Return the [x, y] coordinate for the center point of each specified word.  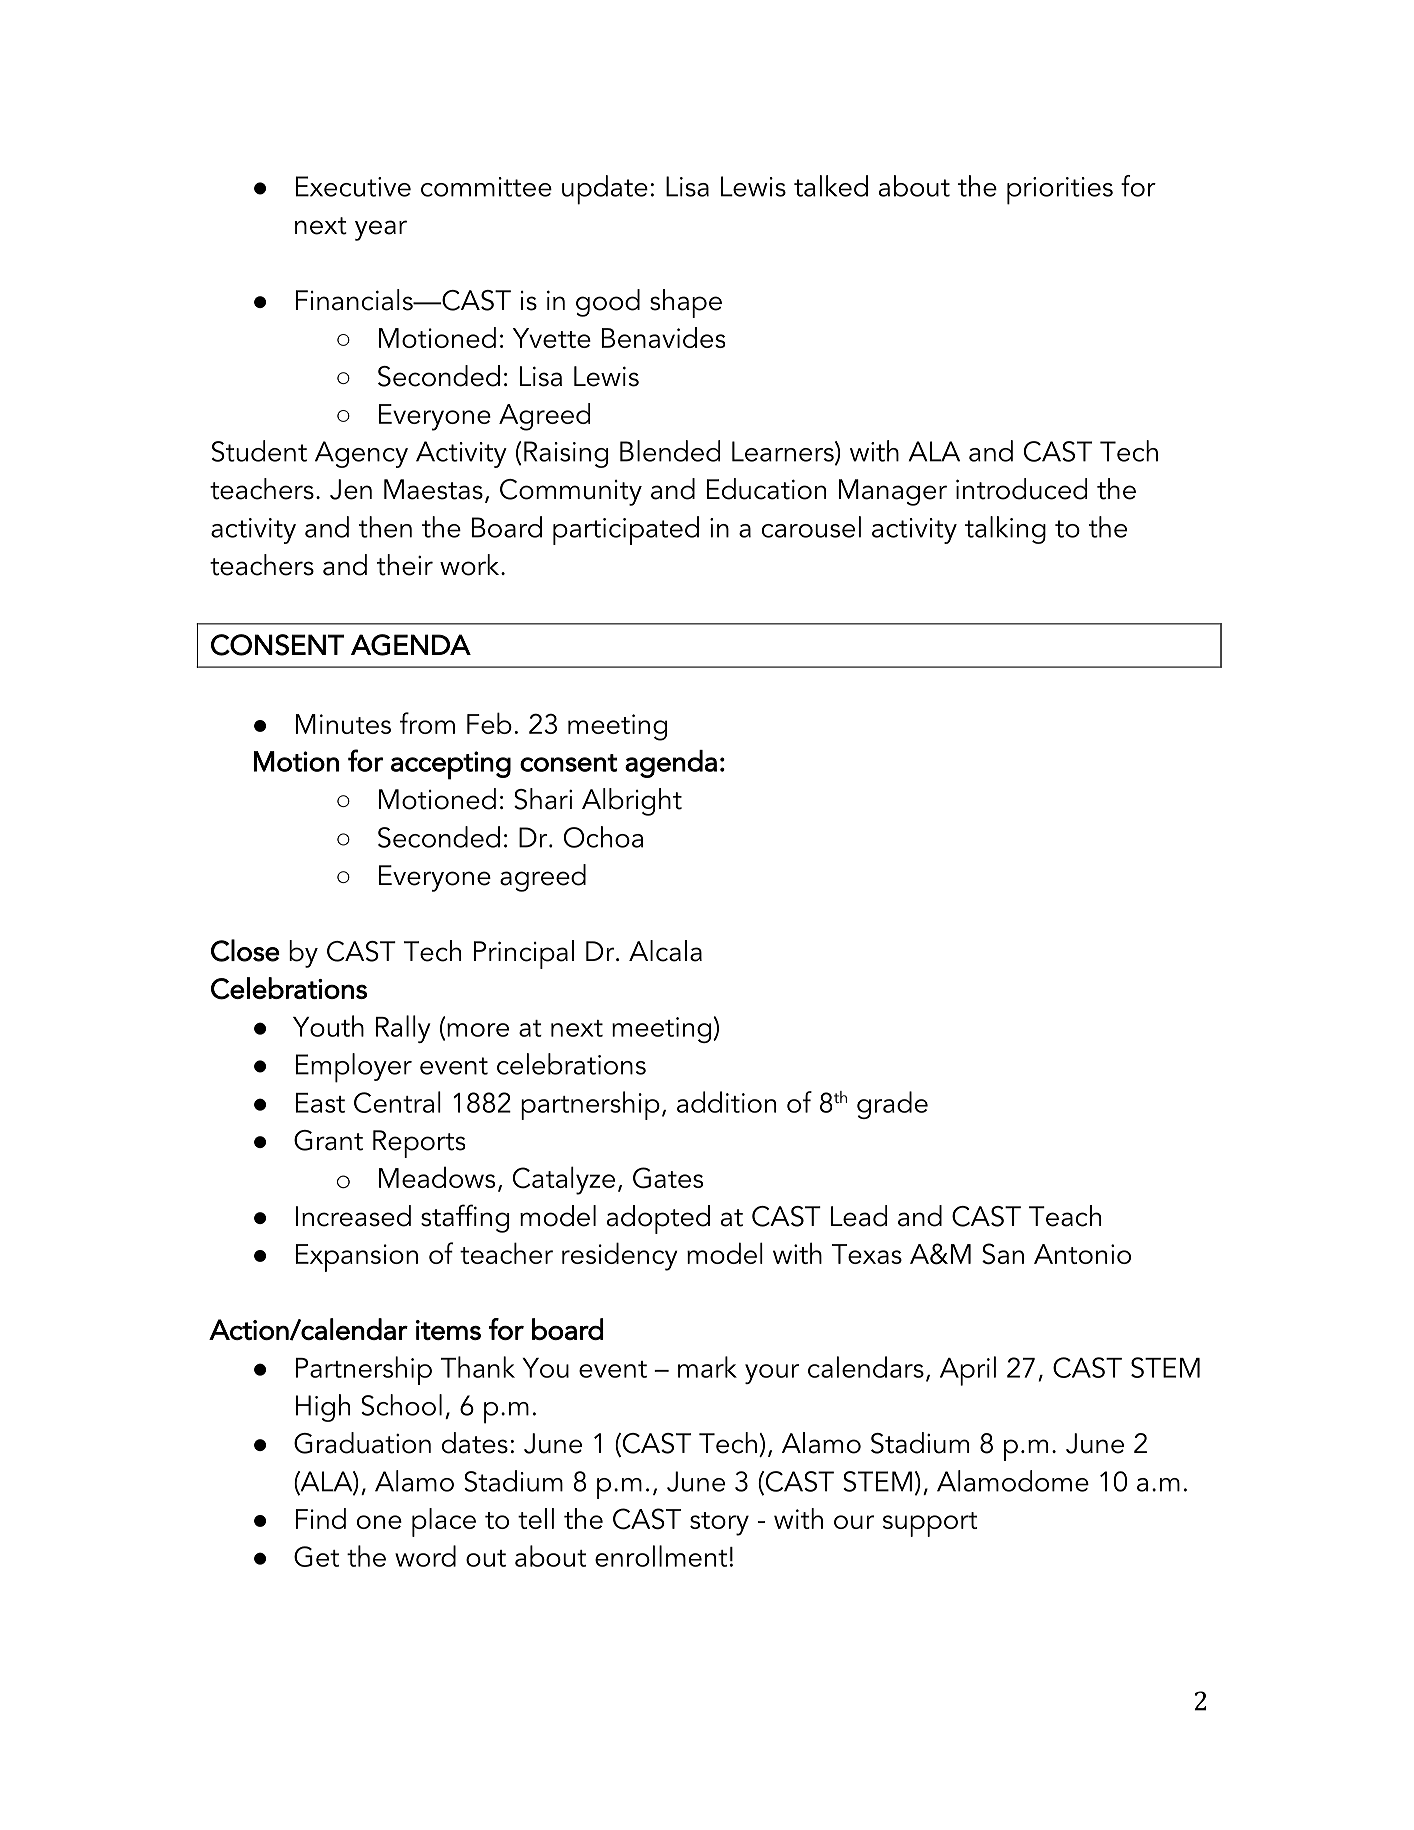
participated [626, 530]
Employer [354, 1068]
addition [726, 1102]
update [605, 190]
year [381, 230]
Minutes [343, 724]
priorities [1060, 191]
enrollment [661, 1556]
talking [1005, 530]
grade [892, 1105]
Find [321, 1518]
